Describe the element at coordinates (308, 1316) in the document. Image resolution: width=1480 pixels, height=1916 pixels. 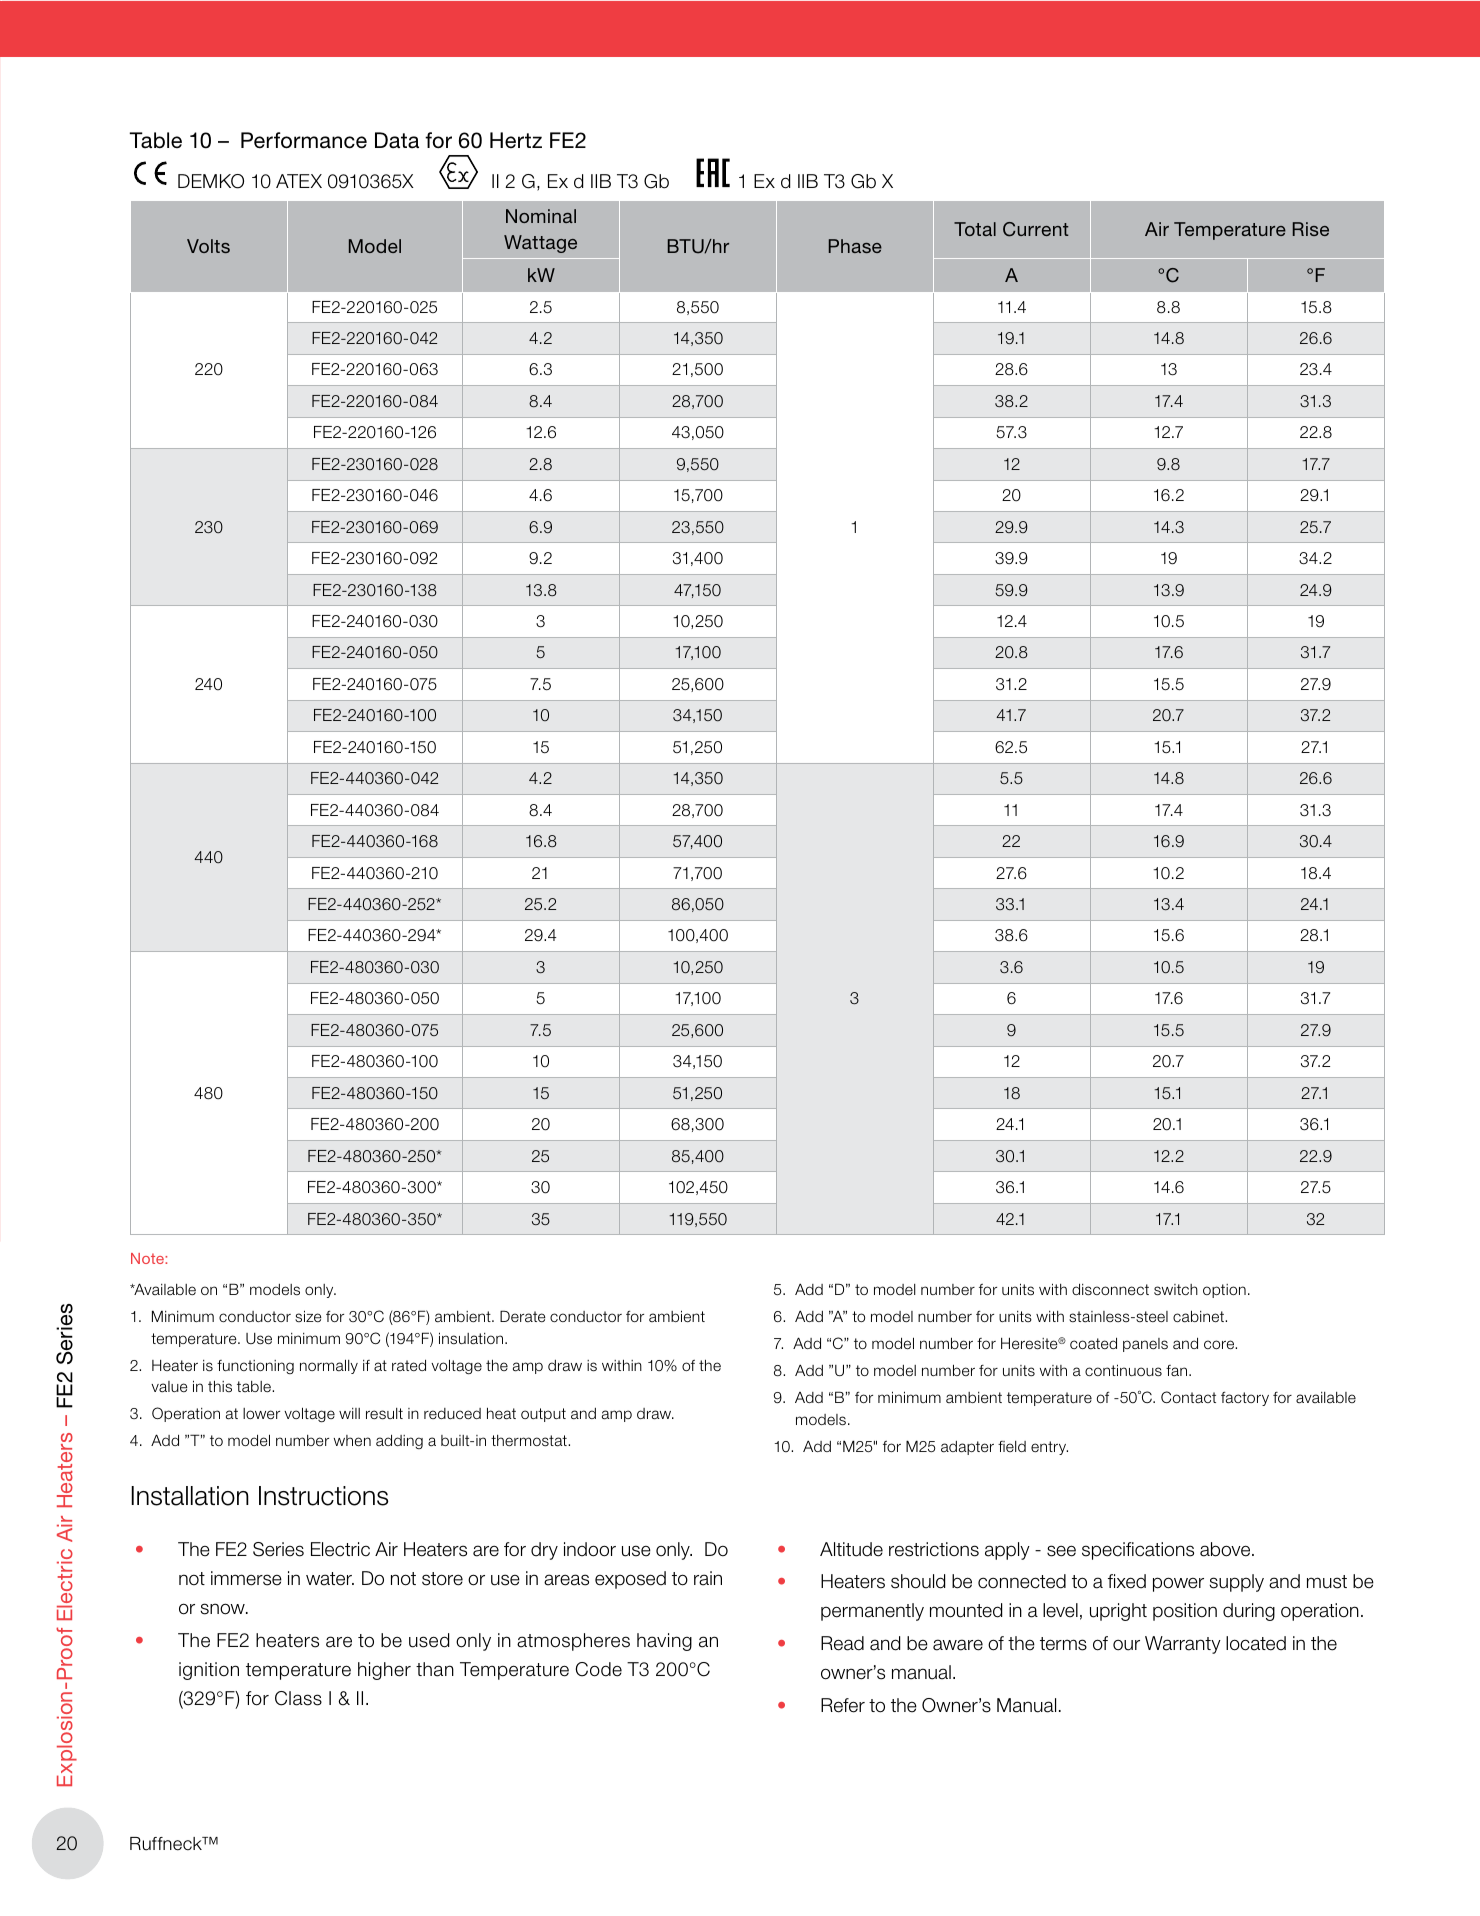
I see `size` at that location.
